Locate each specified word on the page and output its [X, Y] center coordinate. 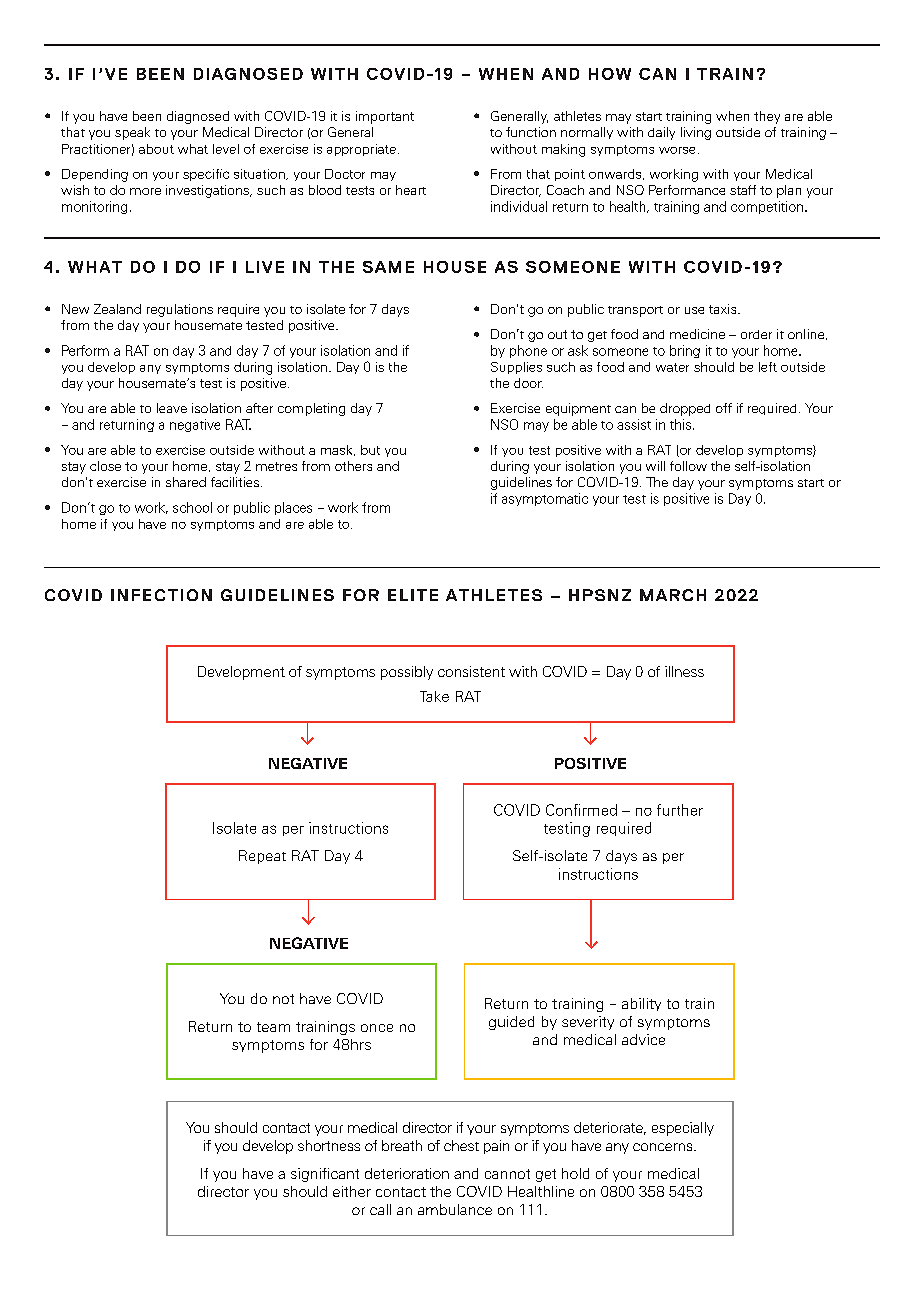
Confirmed [581, 810]
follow [688, 466]
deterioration [407, 1173]
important [385, 117]
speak [132, 133]
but [370, 450]
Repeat [262, 857]
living [696, 133]
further [680, 810]
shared [186, 482]
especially [683, 1129]
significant [325, 1175]
